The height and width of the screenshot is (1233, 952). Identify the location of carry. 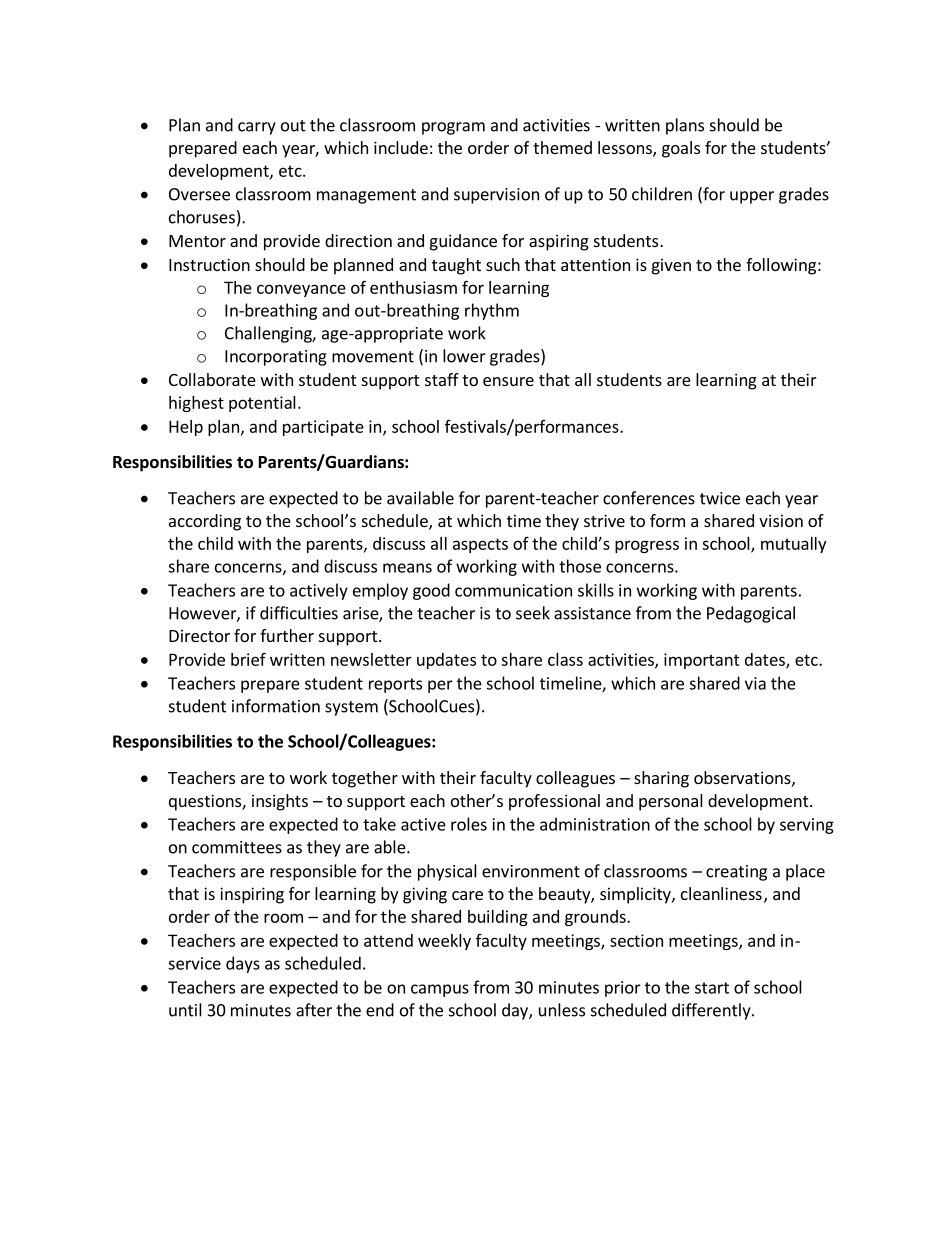
(257, 128).
